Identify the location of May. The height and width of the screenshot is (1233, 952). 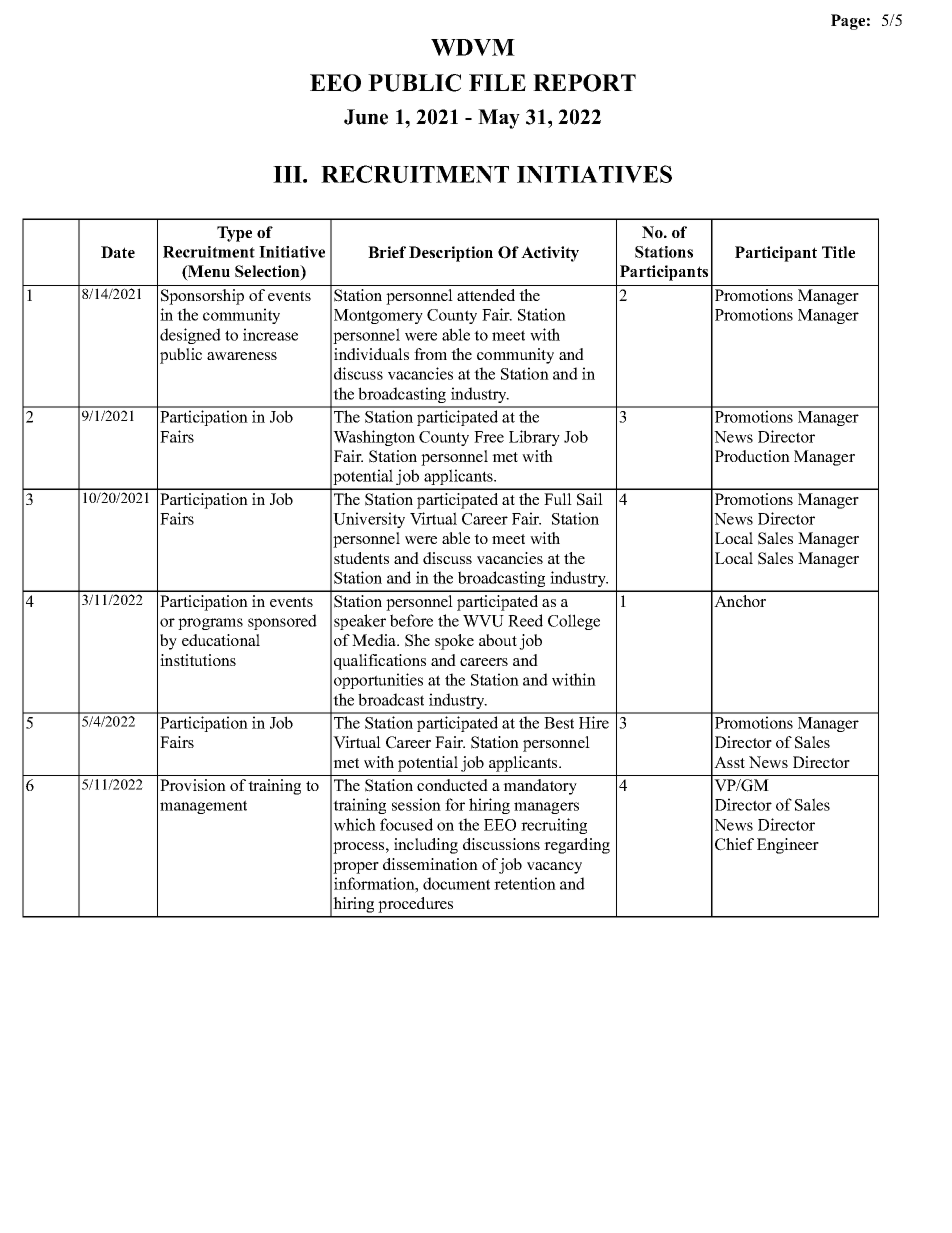
(499, 119).
